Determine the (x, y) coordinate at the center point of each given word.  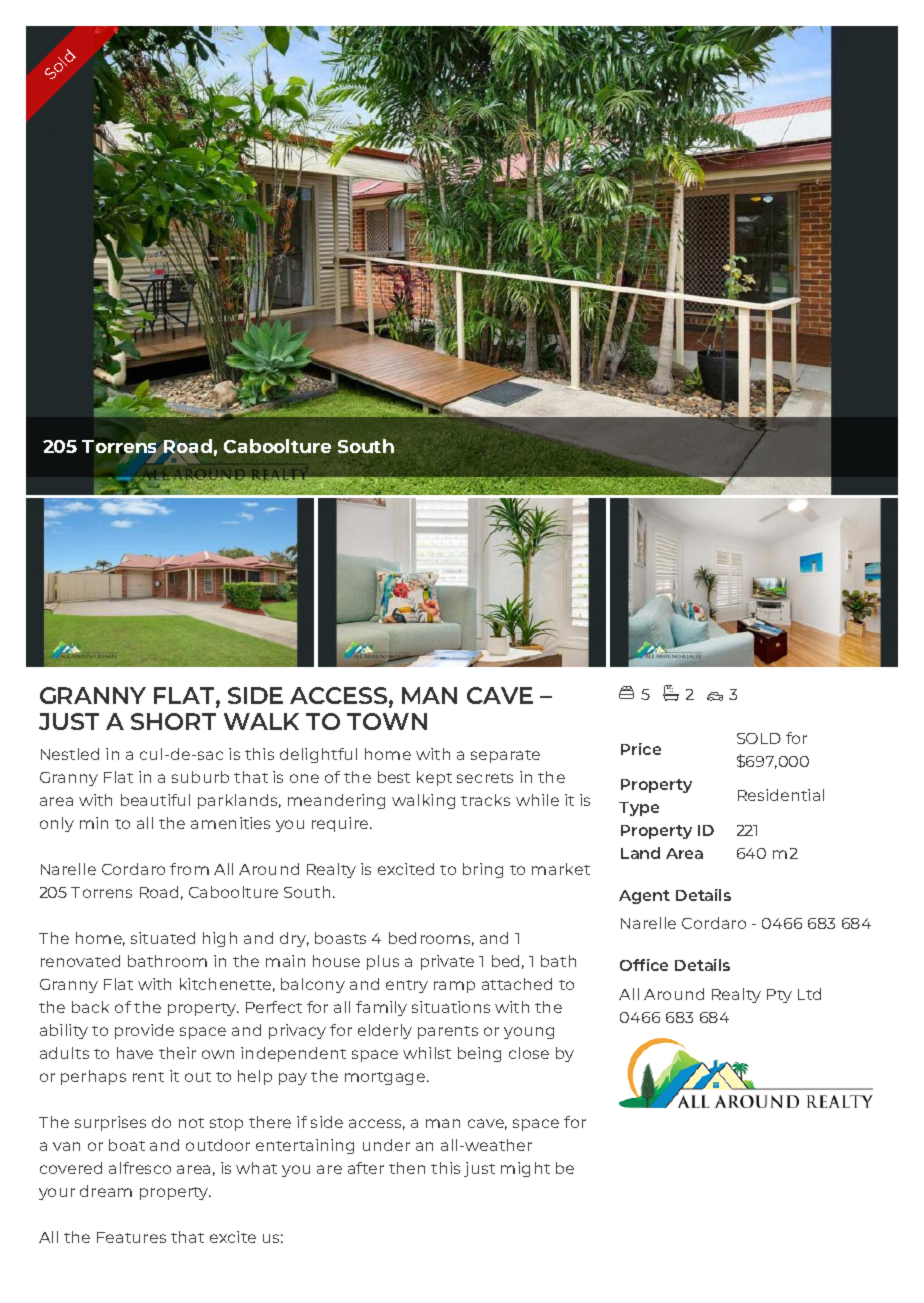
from (189, 869)
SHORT (173, 721)
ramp (454, 987)
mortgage (386, 1078)
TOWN (387, 721)
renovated (80, 961)
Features (131, 1237)
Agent (644, 897)
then (407, 1168)
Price (641, 749)
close (529, 1053)
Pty (779, 996)
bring (483, 870)
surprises (110, 1123)
